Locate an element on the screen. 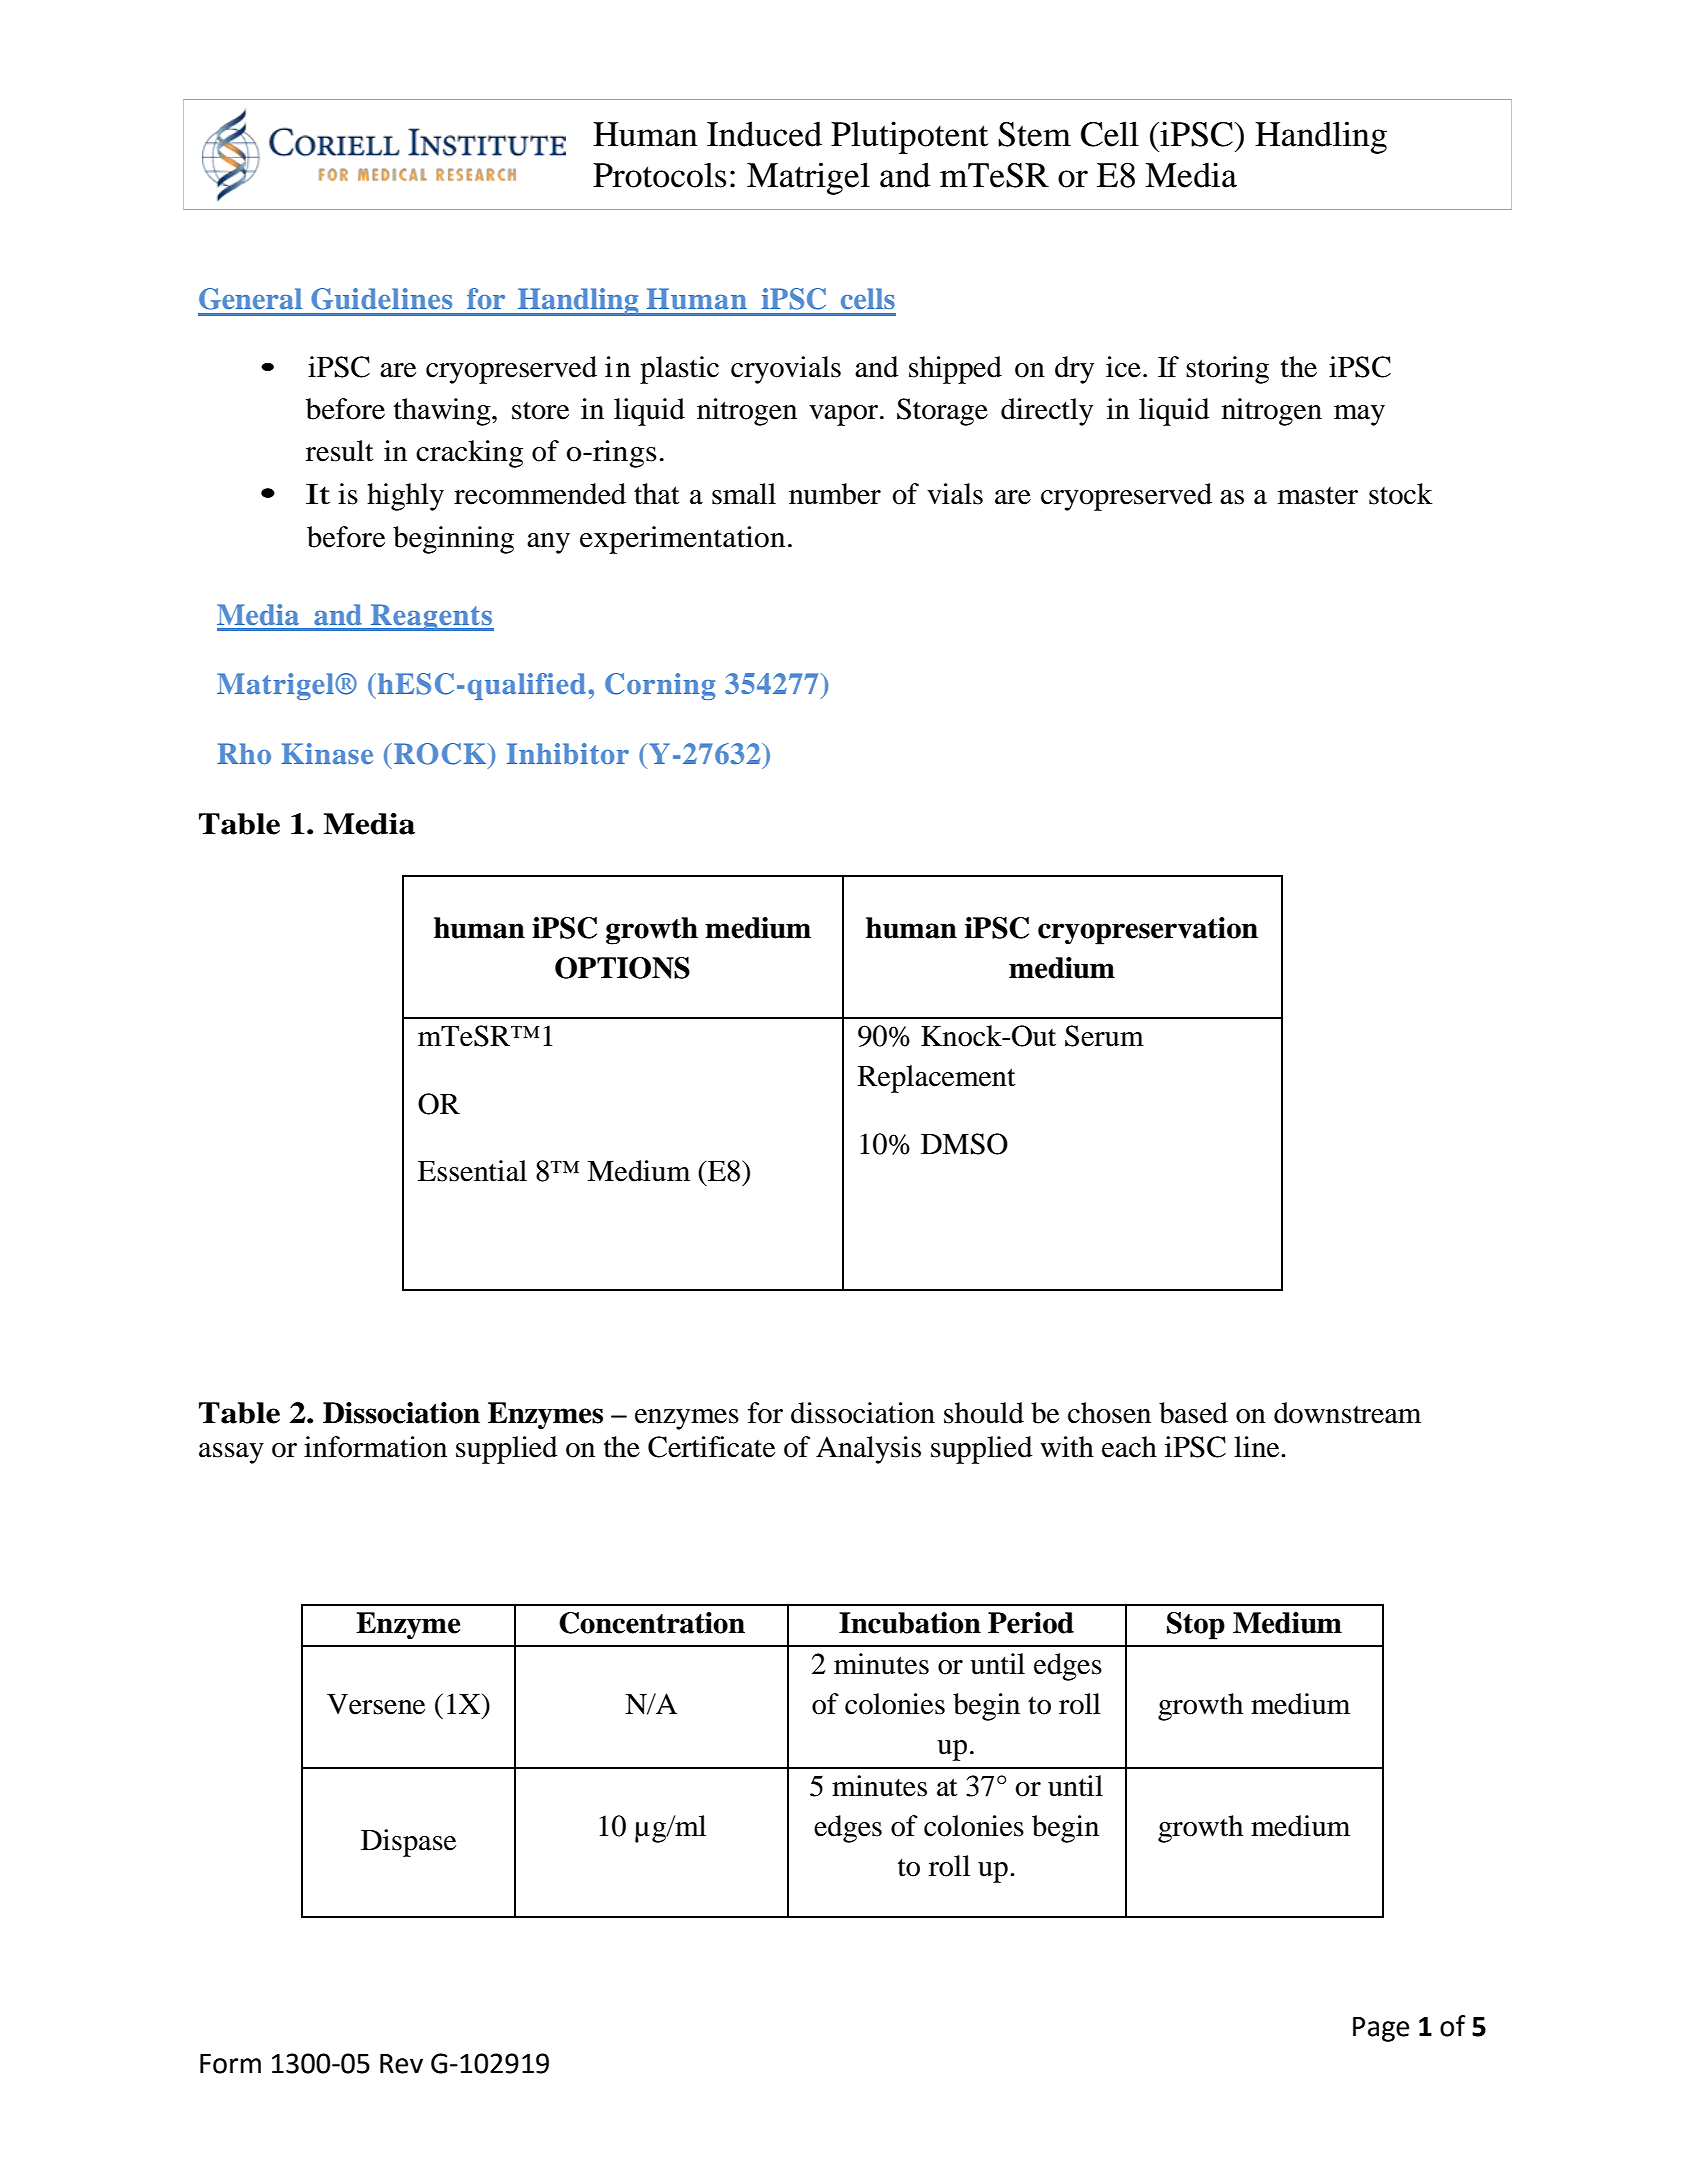  General is located at coordinates (250, 299).
